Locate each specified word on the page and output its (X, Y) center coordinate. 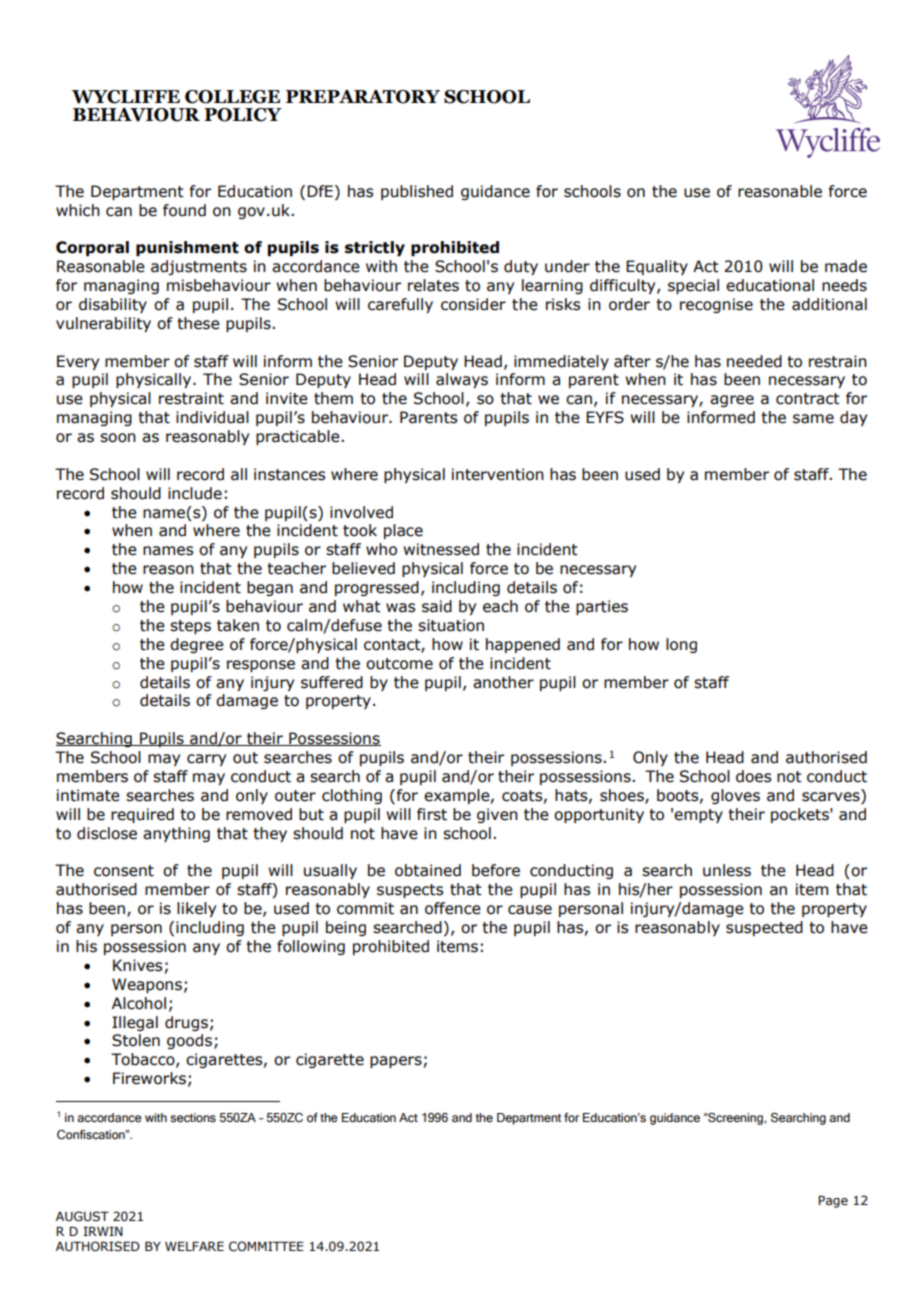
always (462, 380)
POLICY (243, 115)
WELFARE (194, 1246)
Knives (137, 965)
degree (197, 645)
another (503, 682)
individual (212, 417)
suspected (764, 928)
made (846, 266)
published (417, 192)
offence (453, 908)
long (681, 645)
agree (732, 401)
